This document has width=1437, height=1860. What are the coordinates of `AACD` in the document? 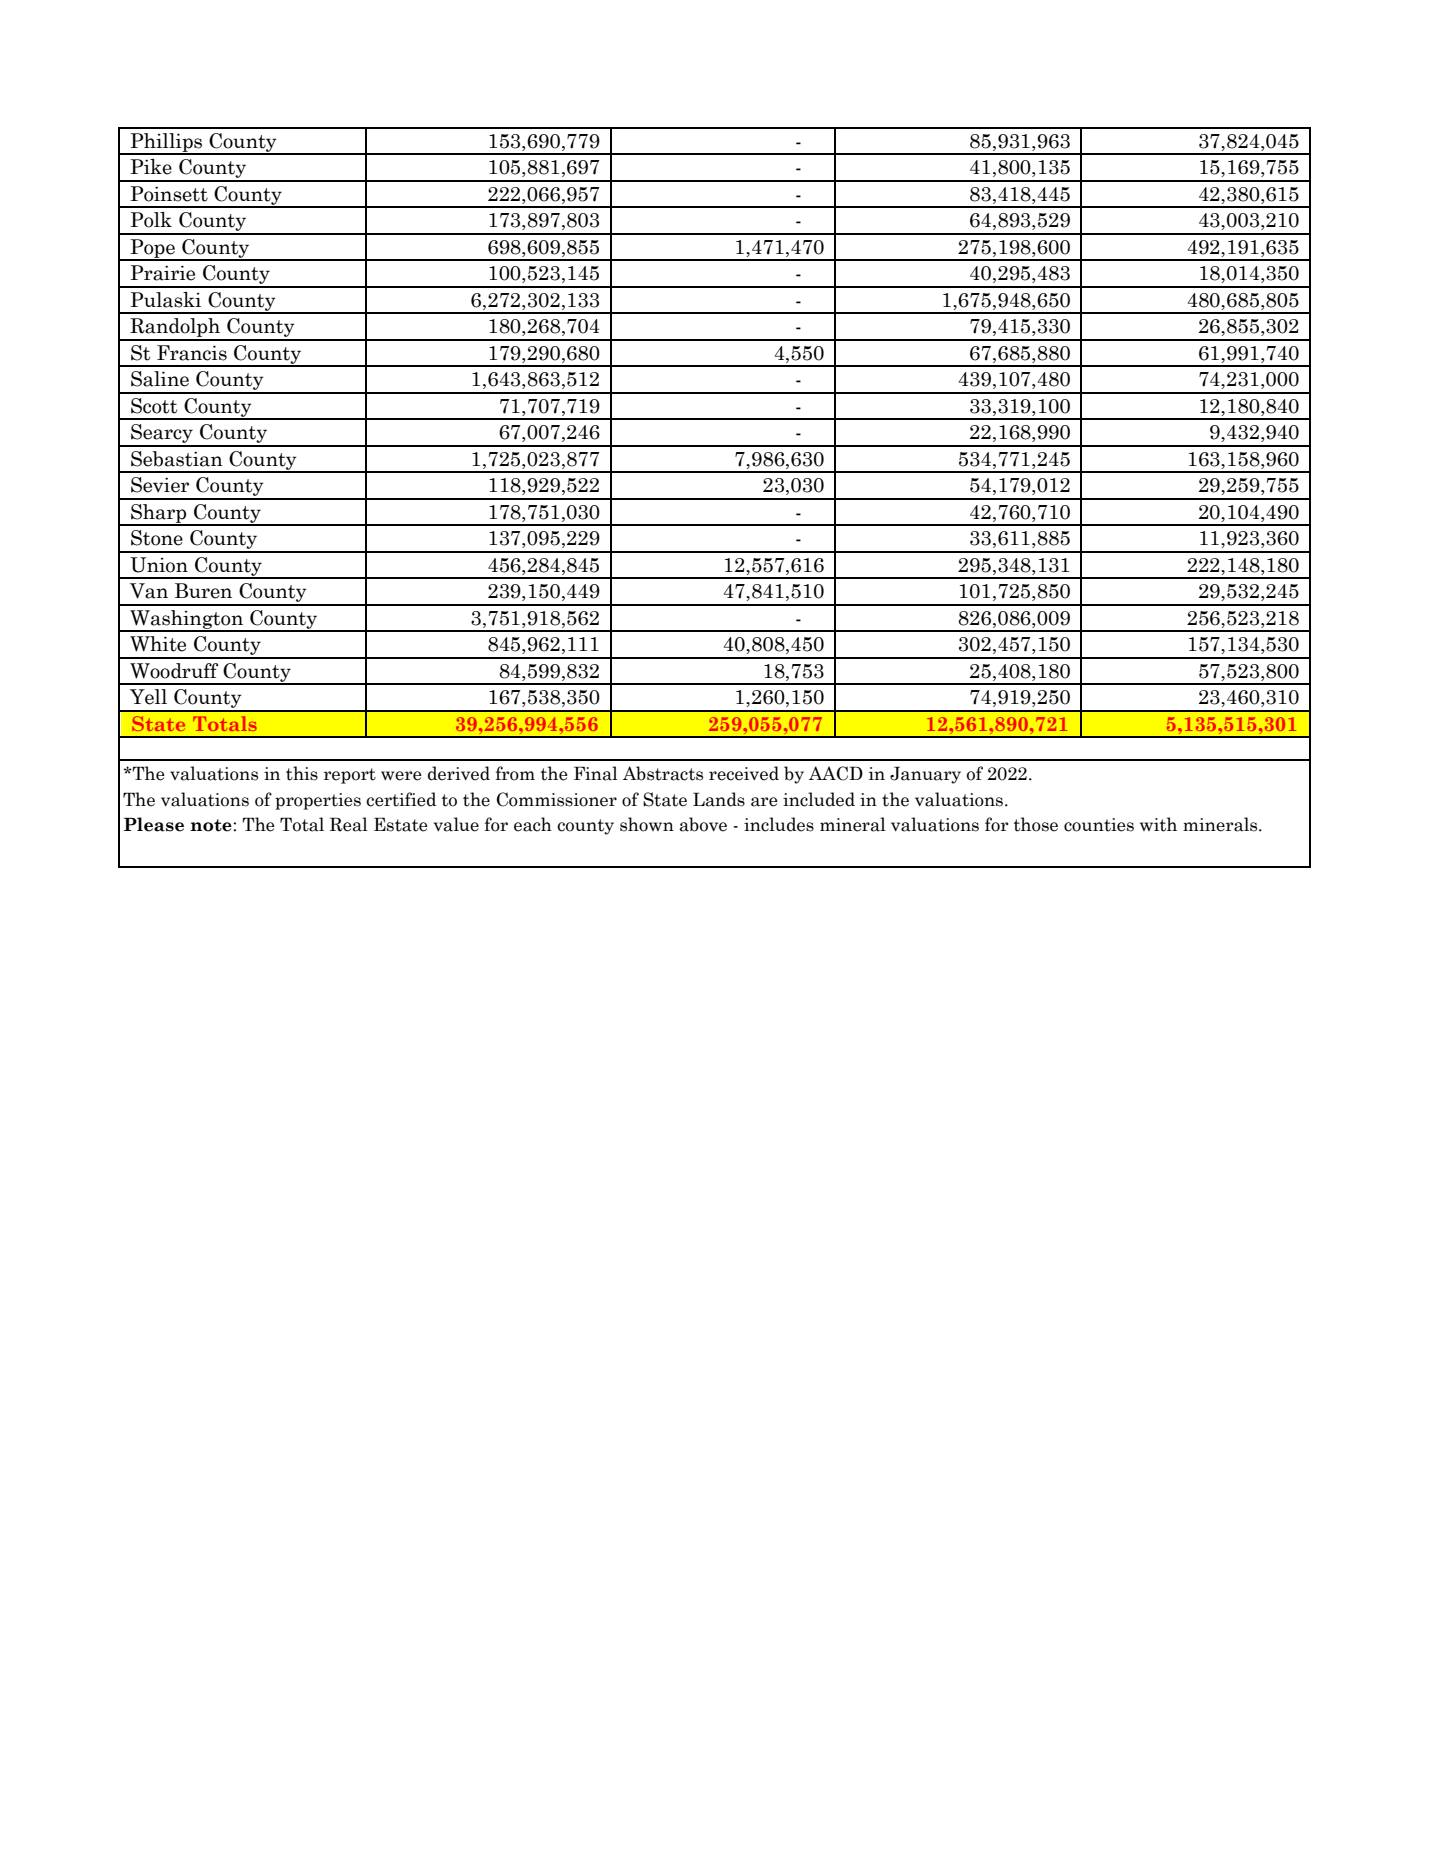 It's located at (836, 773).
